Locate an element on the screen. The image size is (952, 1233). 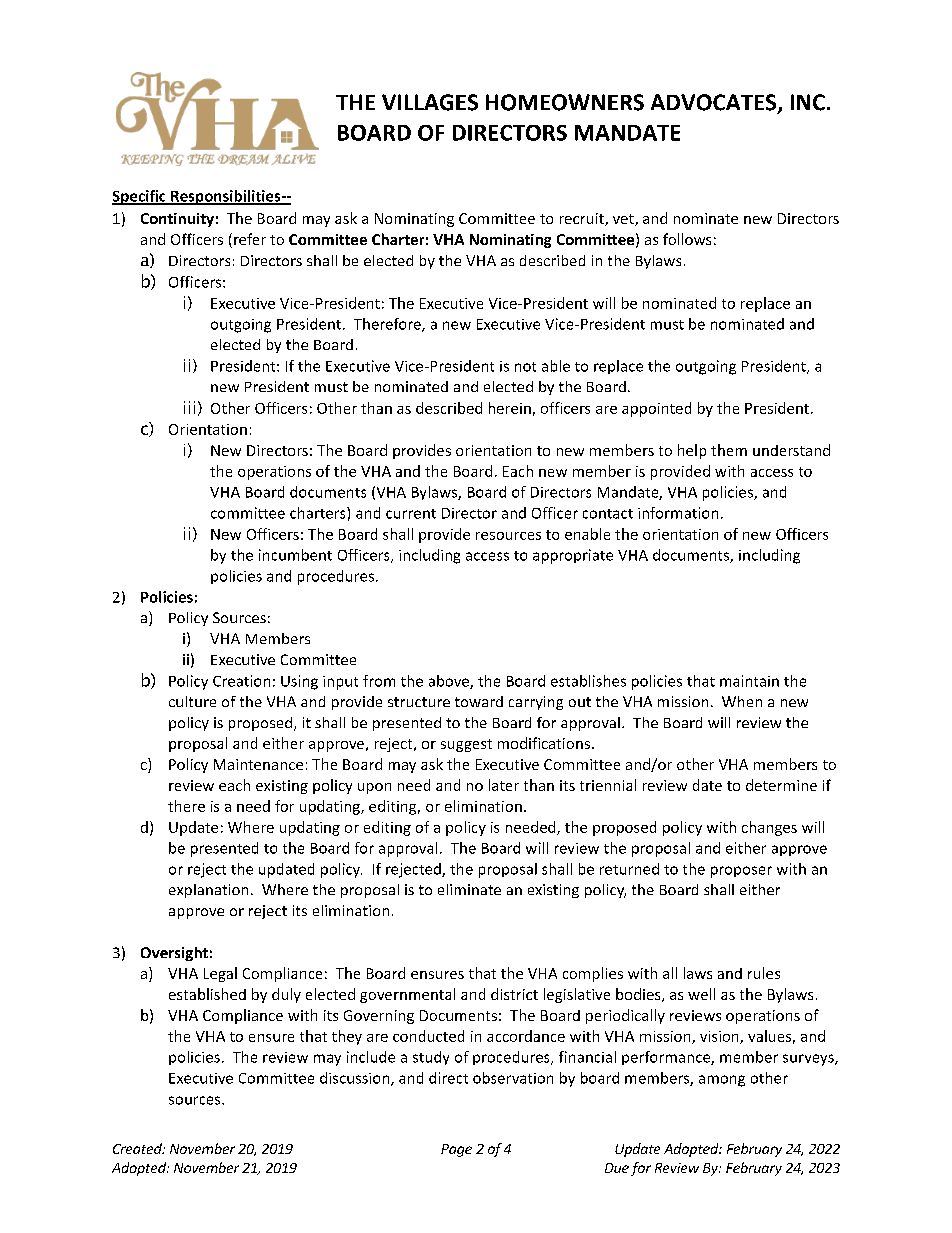
iii is located at coordinates (189, 407).
